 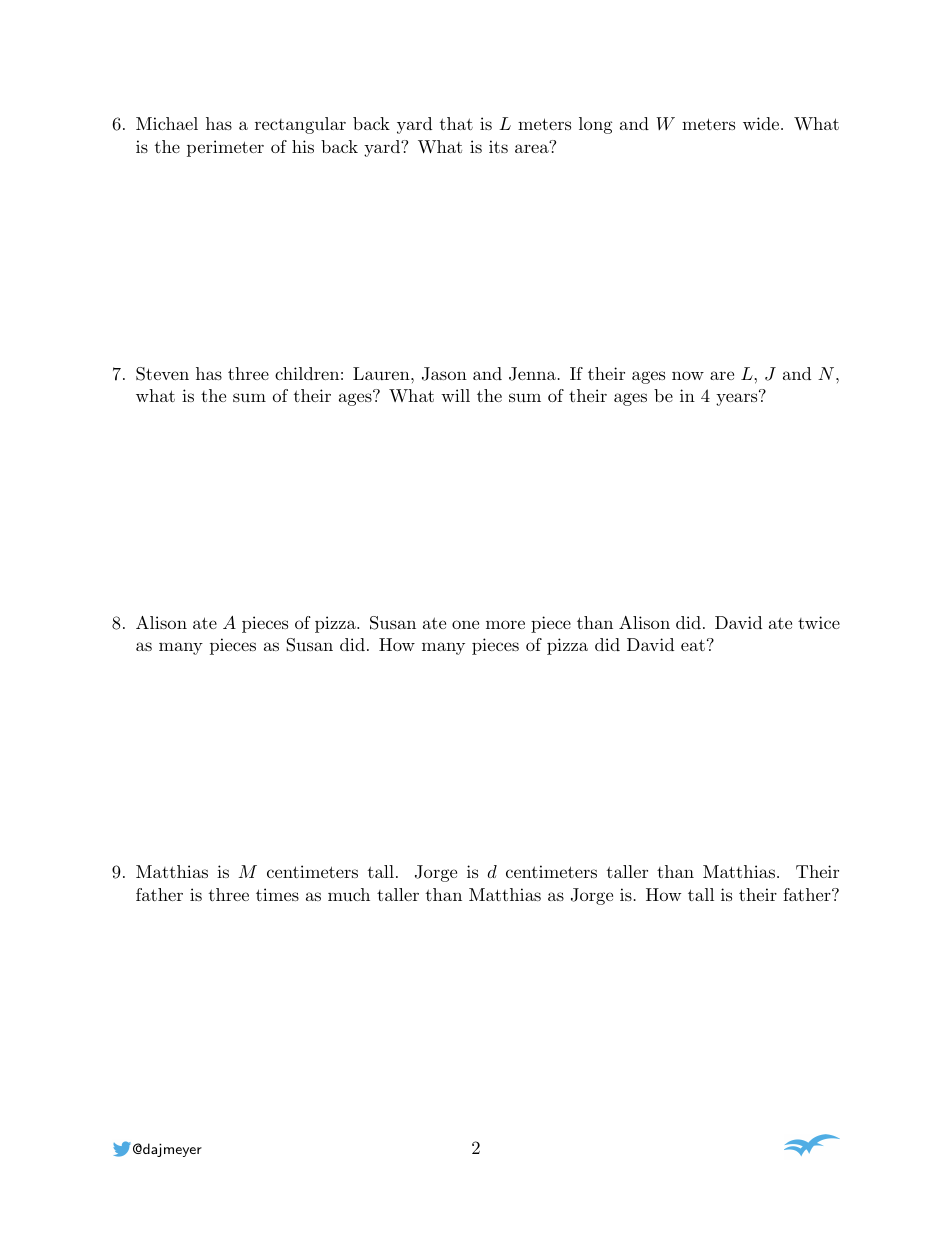 What do you see at coordinates (277, 894) in the document?
I see `times` at bounding box center [277, 894].
